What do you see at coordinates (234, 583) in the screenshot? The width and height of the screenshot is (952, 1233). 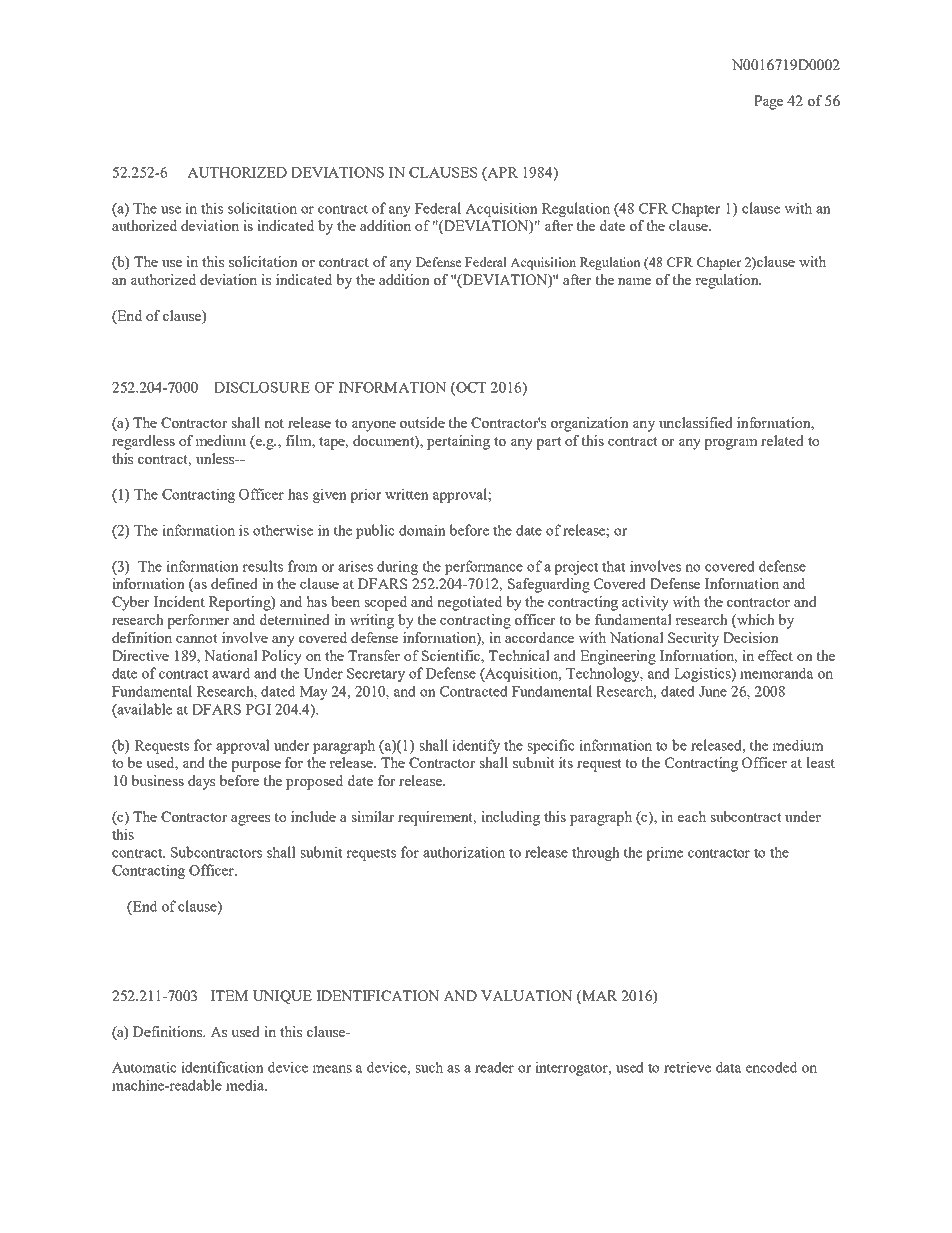 I see `defined` at bounding box center [234, 583].
